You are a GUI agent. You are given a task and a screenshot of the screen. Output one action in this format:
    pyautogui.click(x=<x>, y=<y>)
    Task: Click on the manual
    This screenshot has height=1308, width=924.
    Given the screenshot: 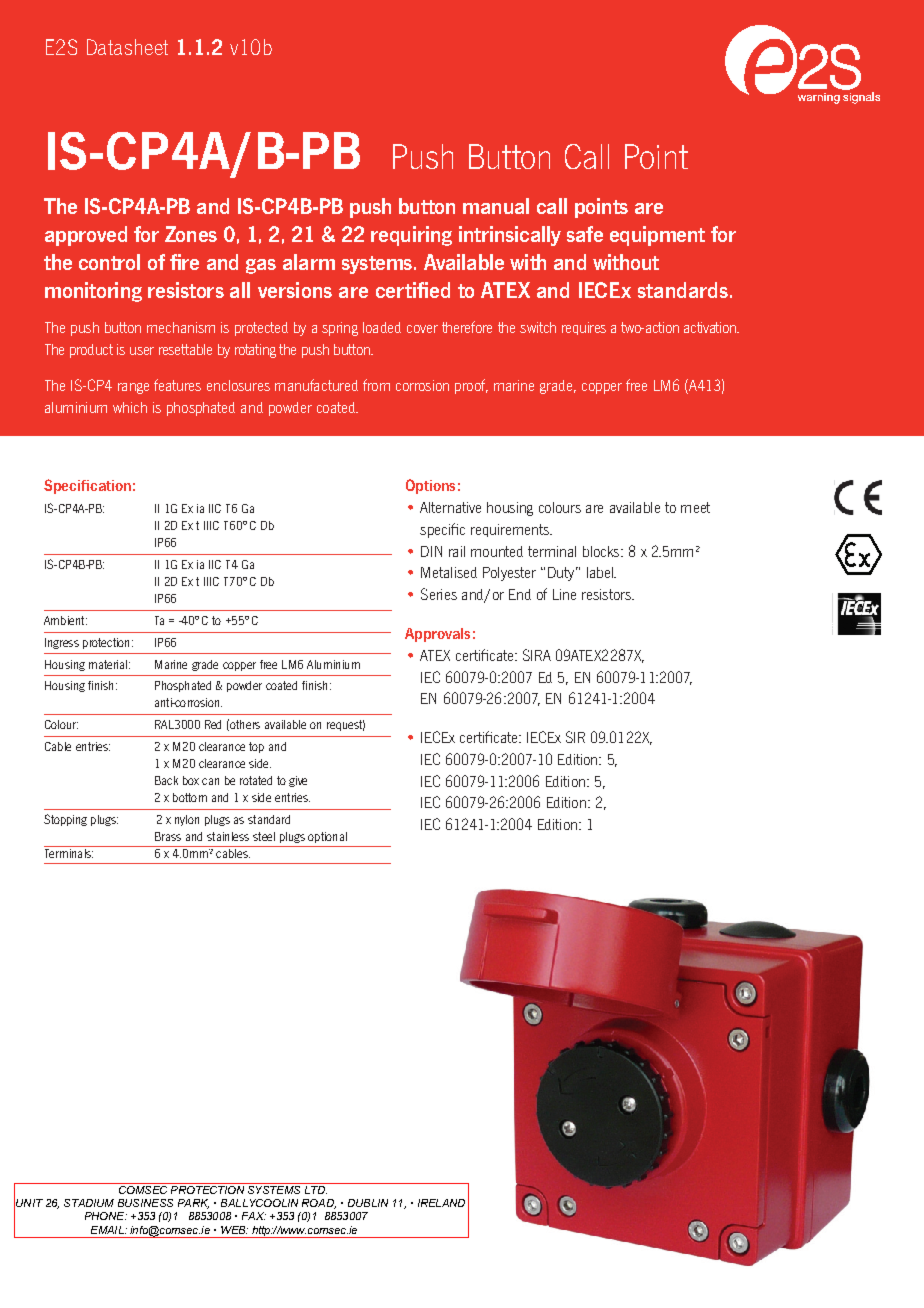 What is the action you would take?
    pyautogui.click(x=496, y=206)
